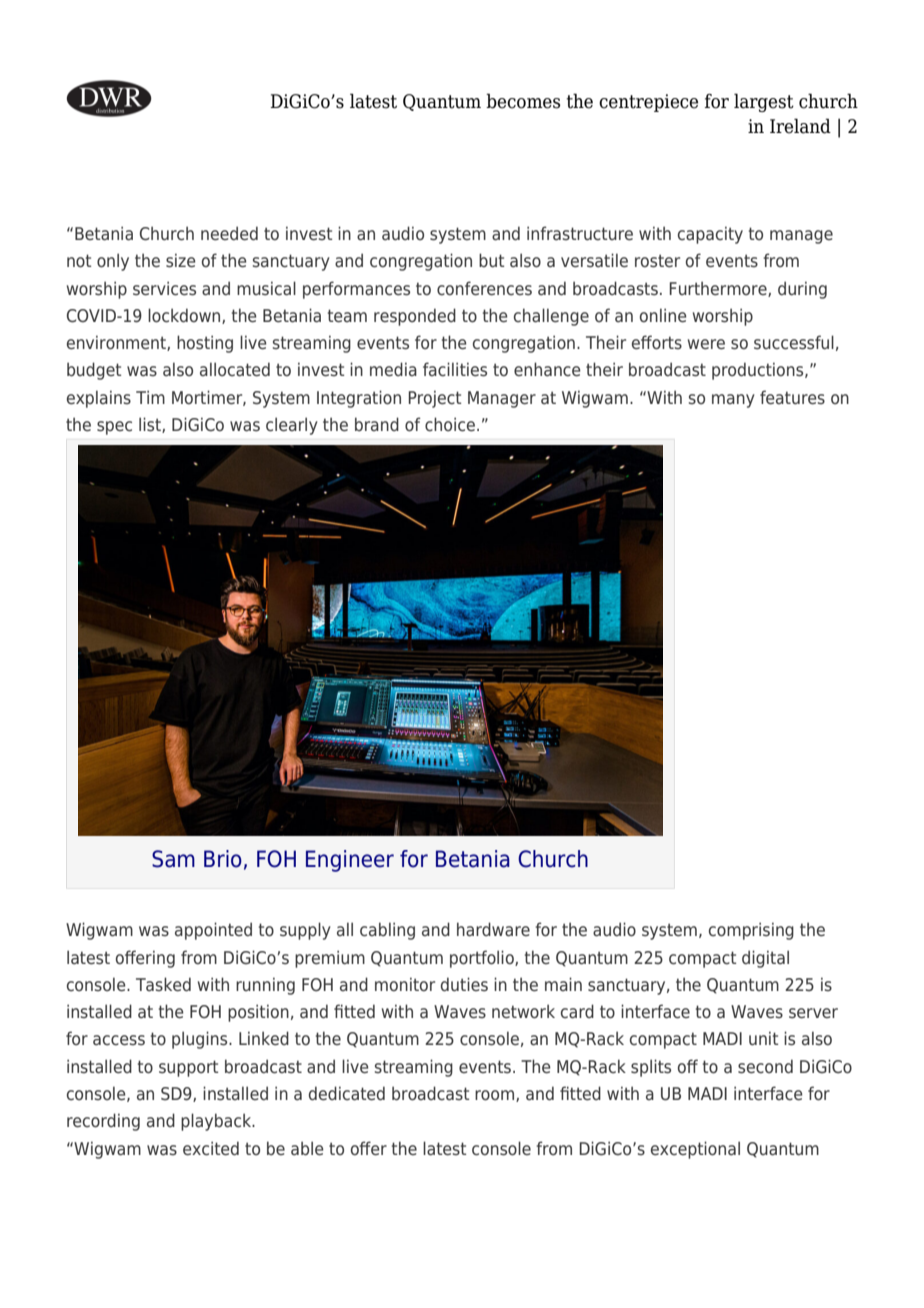 The width and height of the screenshot is (924, 1308). What do you see at coordinates (229, 233) in the screenshot?
I see `needed` at bounding box center [229, 233].
